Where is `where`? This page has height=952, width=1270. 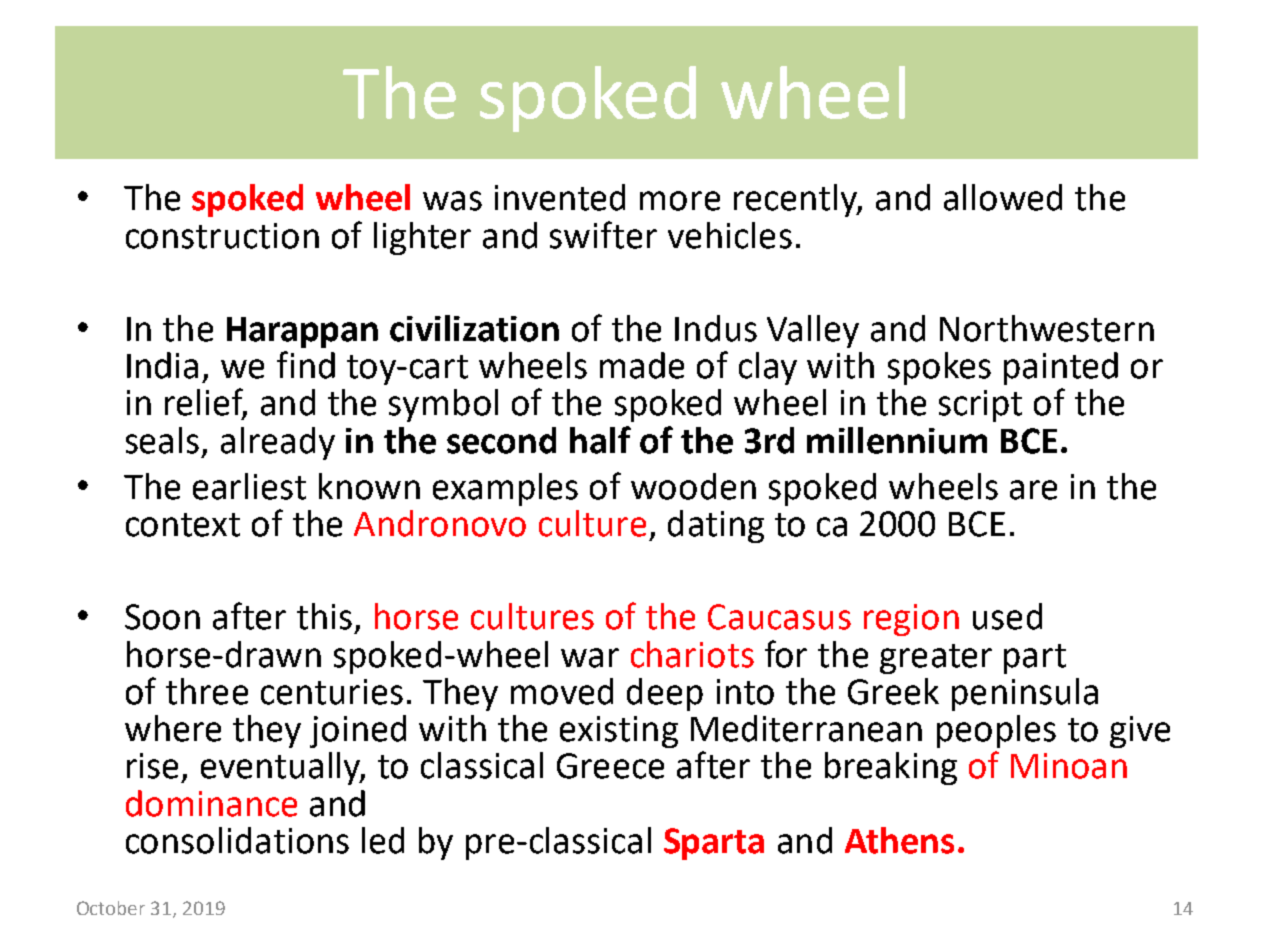 where is located at coordinates (173, 728).
